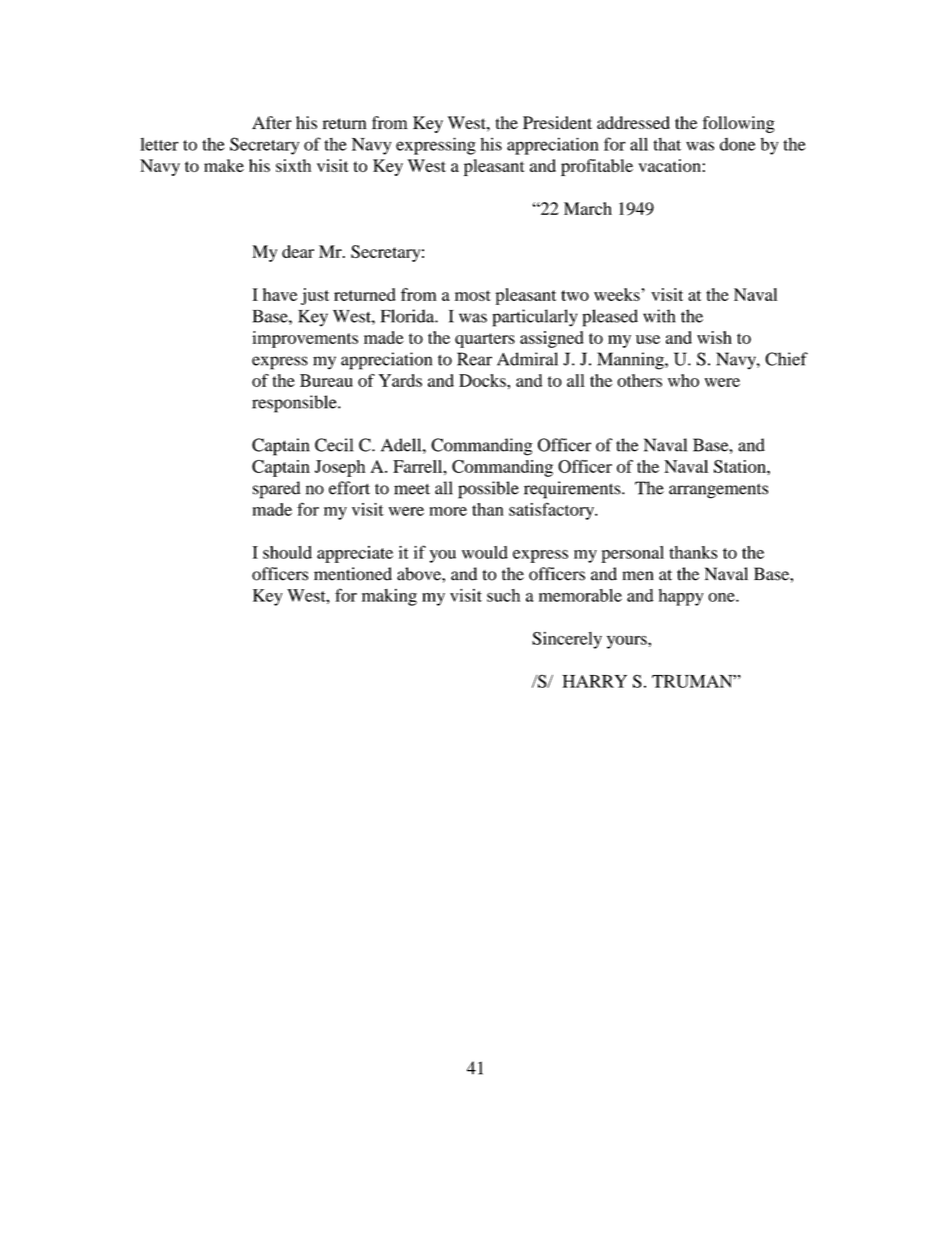  Describe the element at coordinates (483, 380) in the screenshot. I see `Docks` at that location.
